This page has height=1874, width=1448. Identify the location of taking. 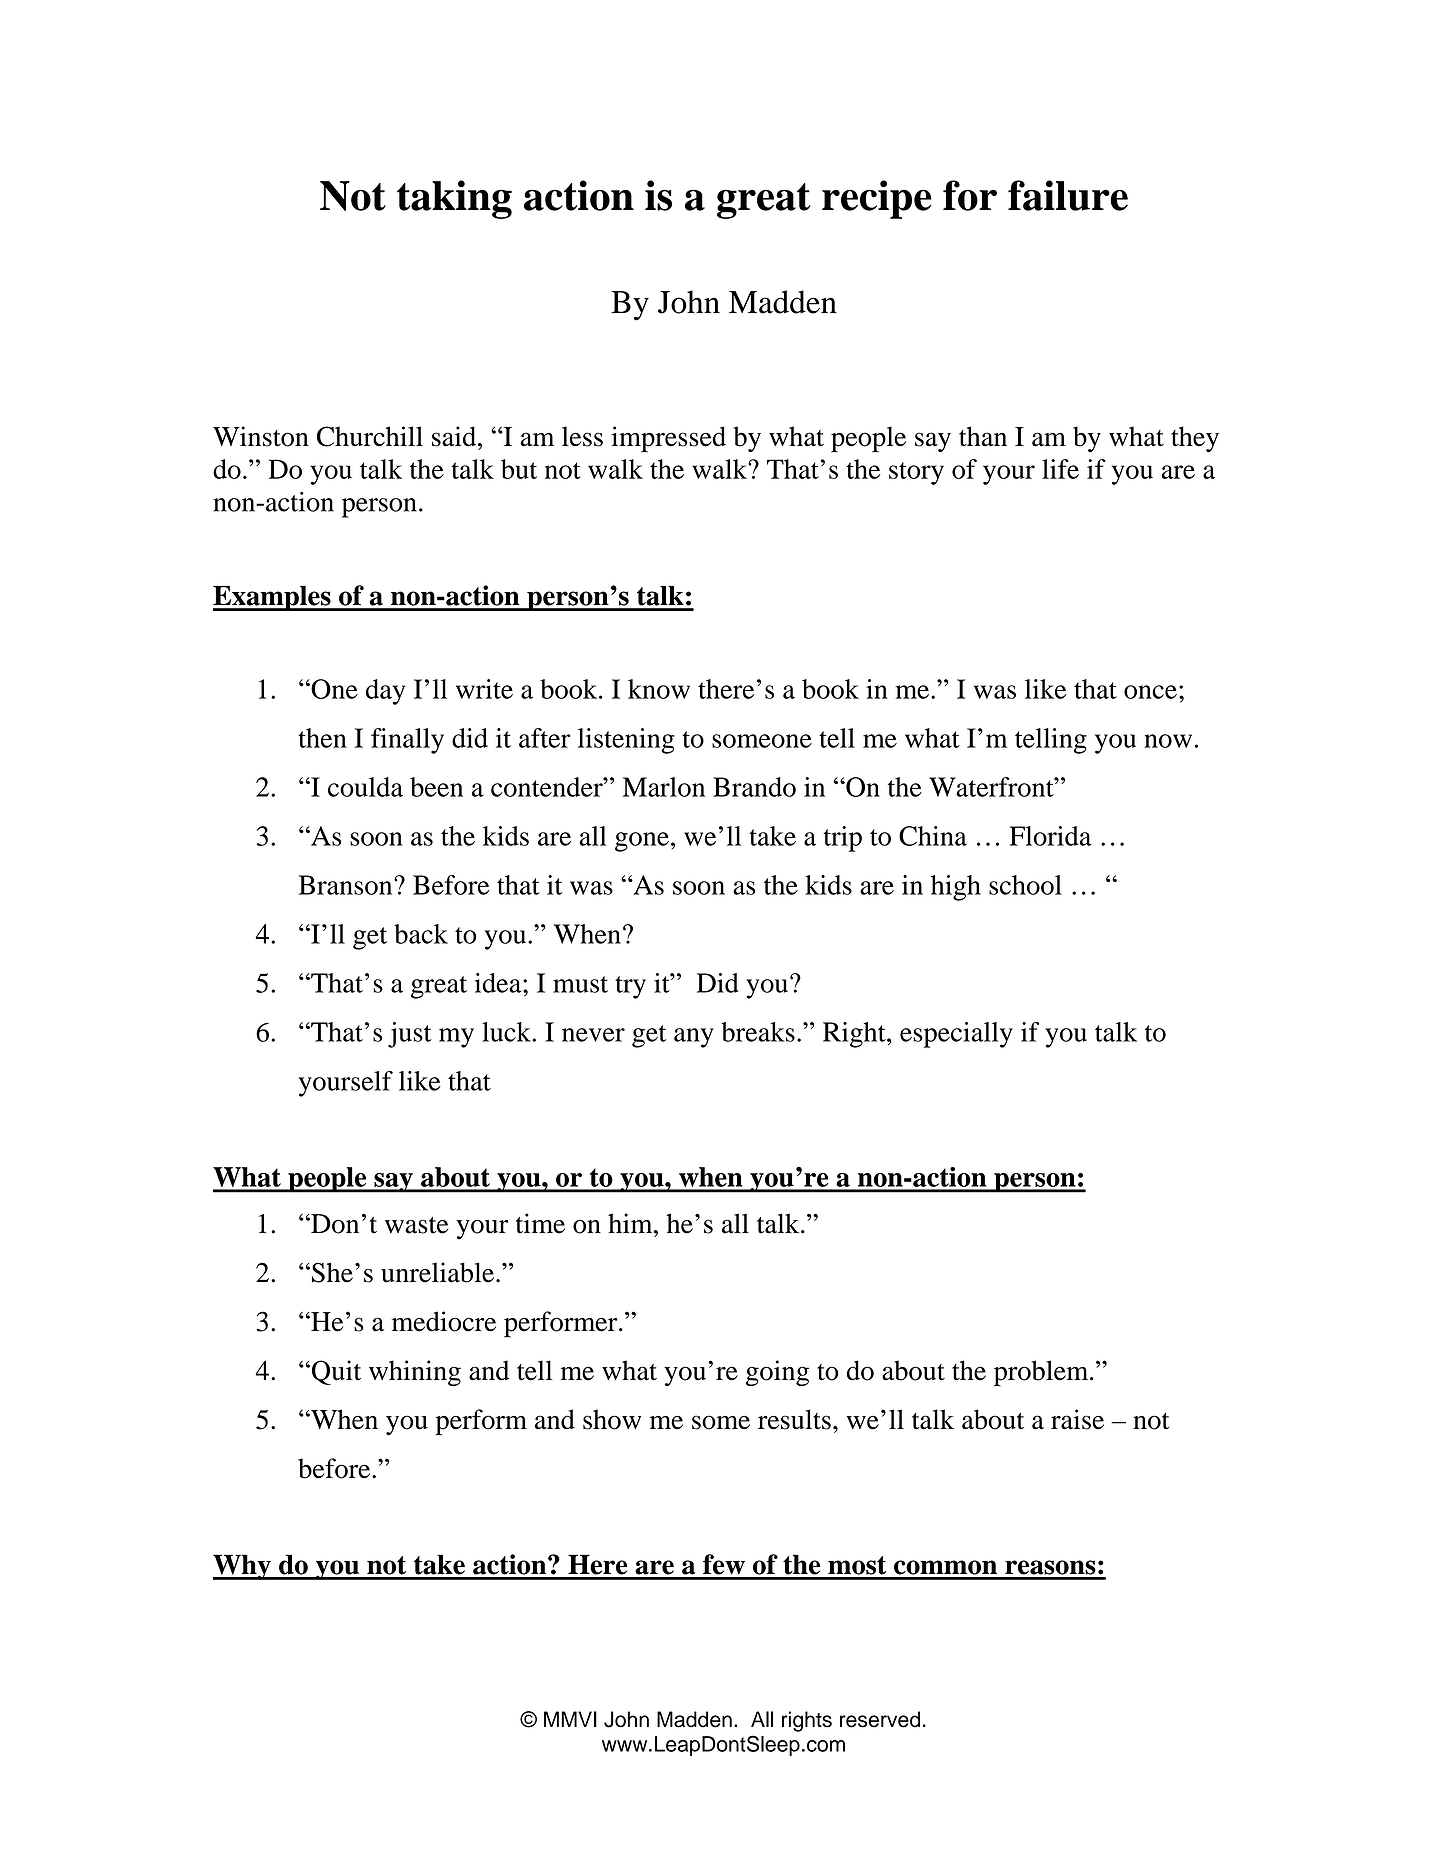
(454, 199).
